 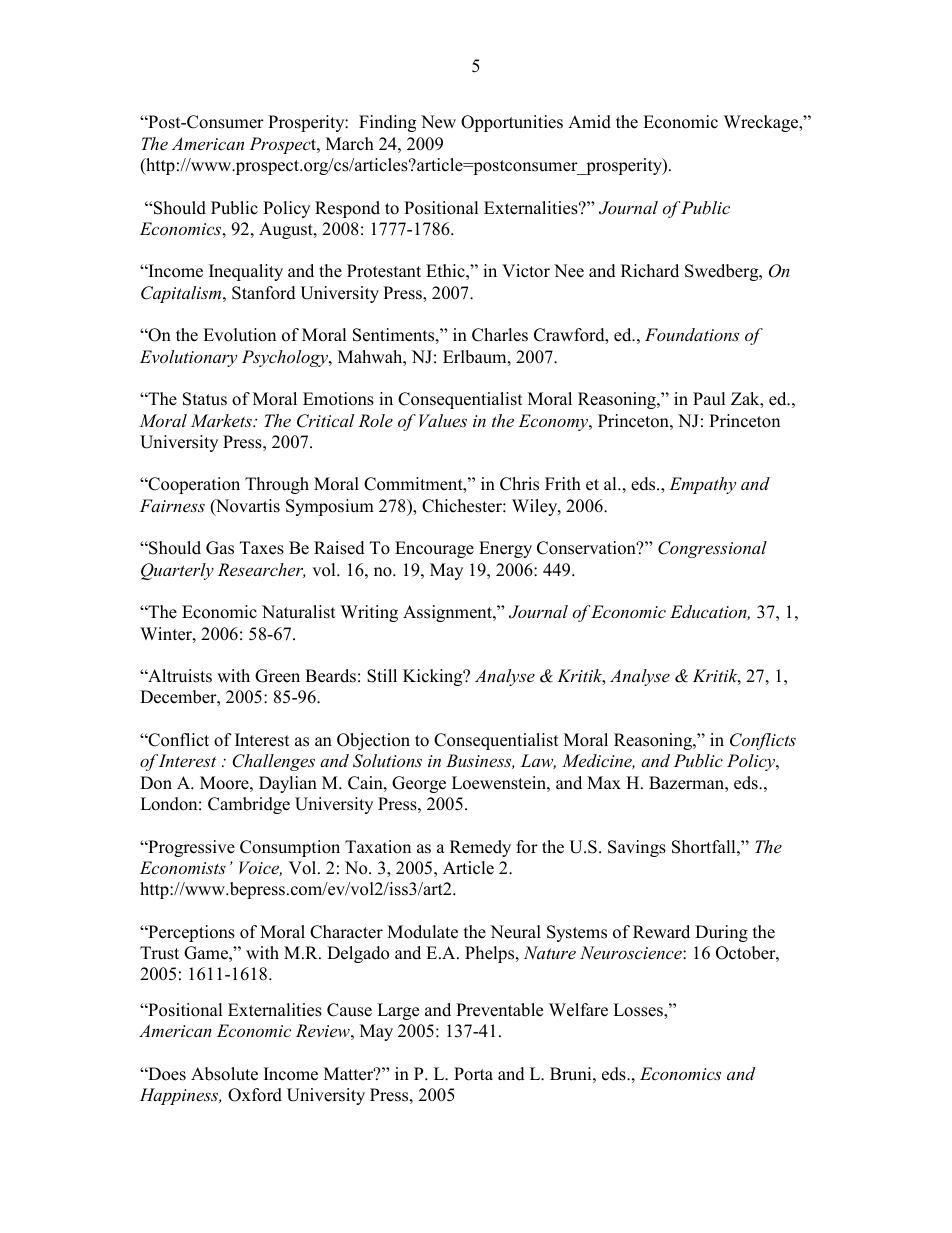 I want to click on August, so click(x=287, y=230).
